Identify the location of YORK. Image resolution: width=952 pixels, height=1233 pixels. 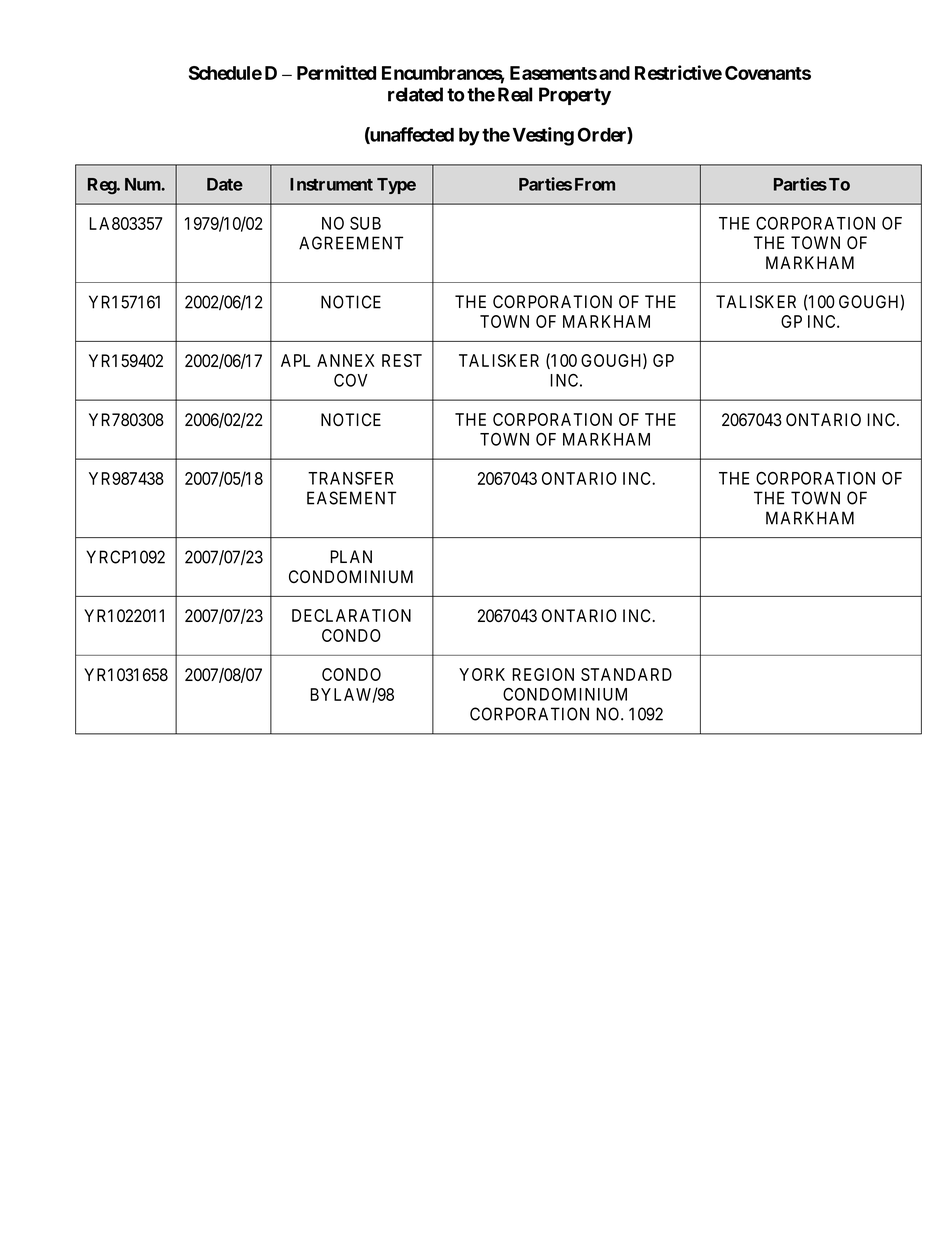
(482, 674).
